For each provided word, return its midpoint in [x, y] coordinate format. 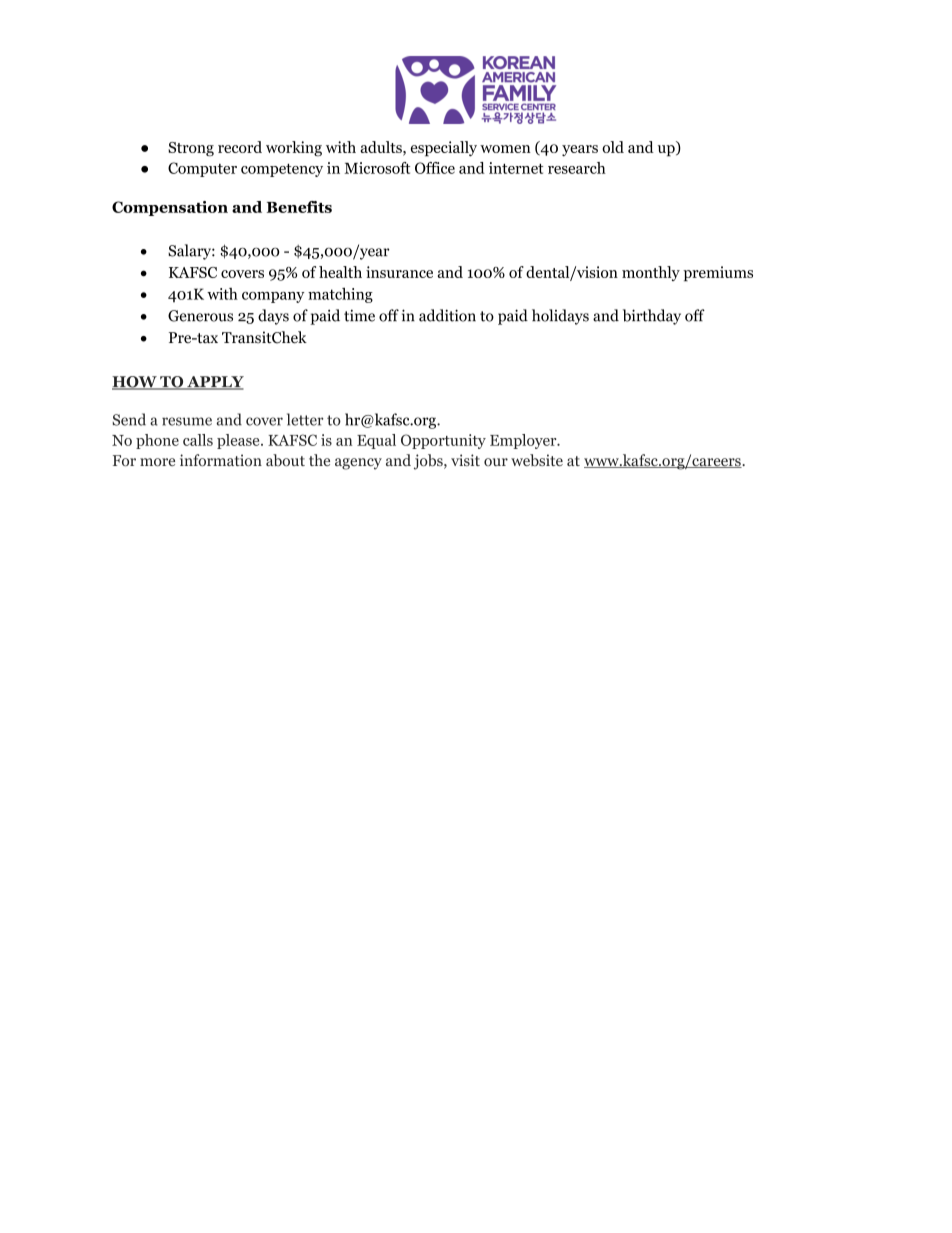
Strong [191, 149]
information [221, 460]
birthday [652, 317]
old [613, 147]
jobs [429, 462]
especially [444, 149]
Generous [200, 316]
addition [447, 315]
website [537, 460]
